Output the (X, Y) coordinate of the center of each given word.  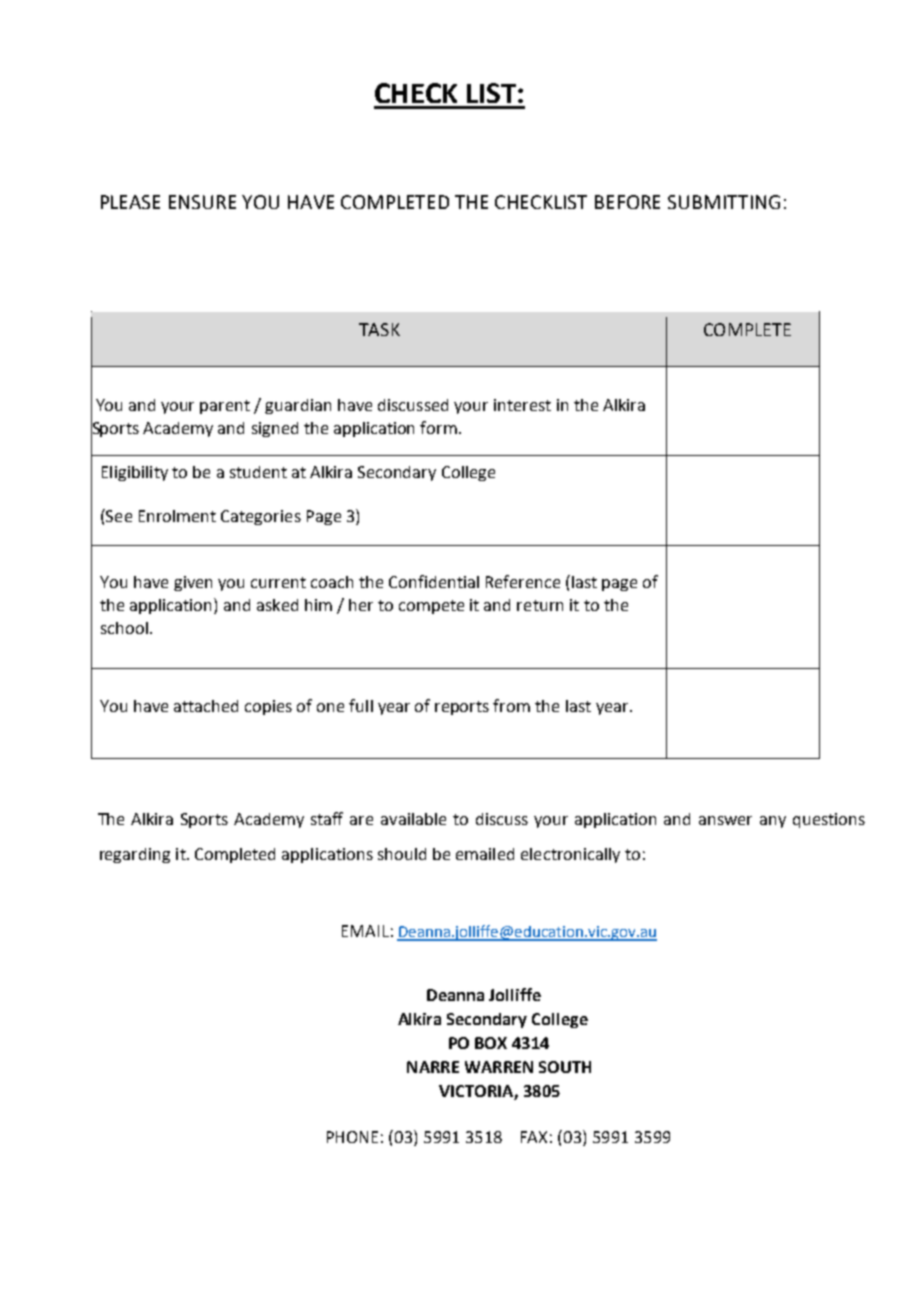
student (258, 472)
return (540, 605)
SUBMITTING (724, 202)
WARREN (499, 1067)
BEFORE (627, 202)
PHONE (352, 1137)
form (438, 427)
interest (522, 405)
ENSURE (202, 202)
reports (462, 708)
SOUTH (565, 1067)
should (402, 854)
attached (206, 706)
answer (725, 820)
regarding (135, 855)
